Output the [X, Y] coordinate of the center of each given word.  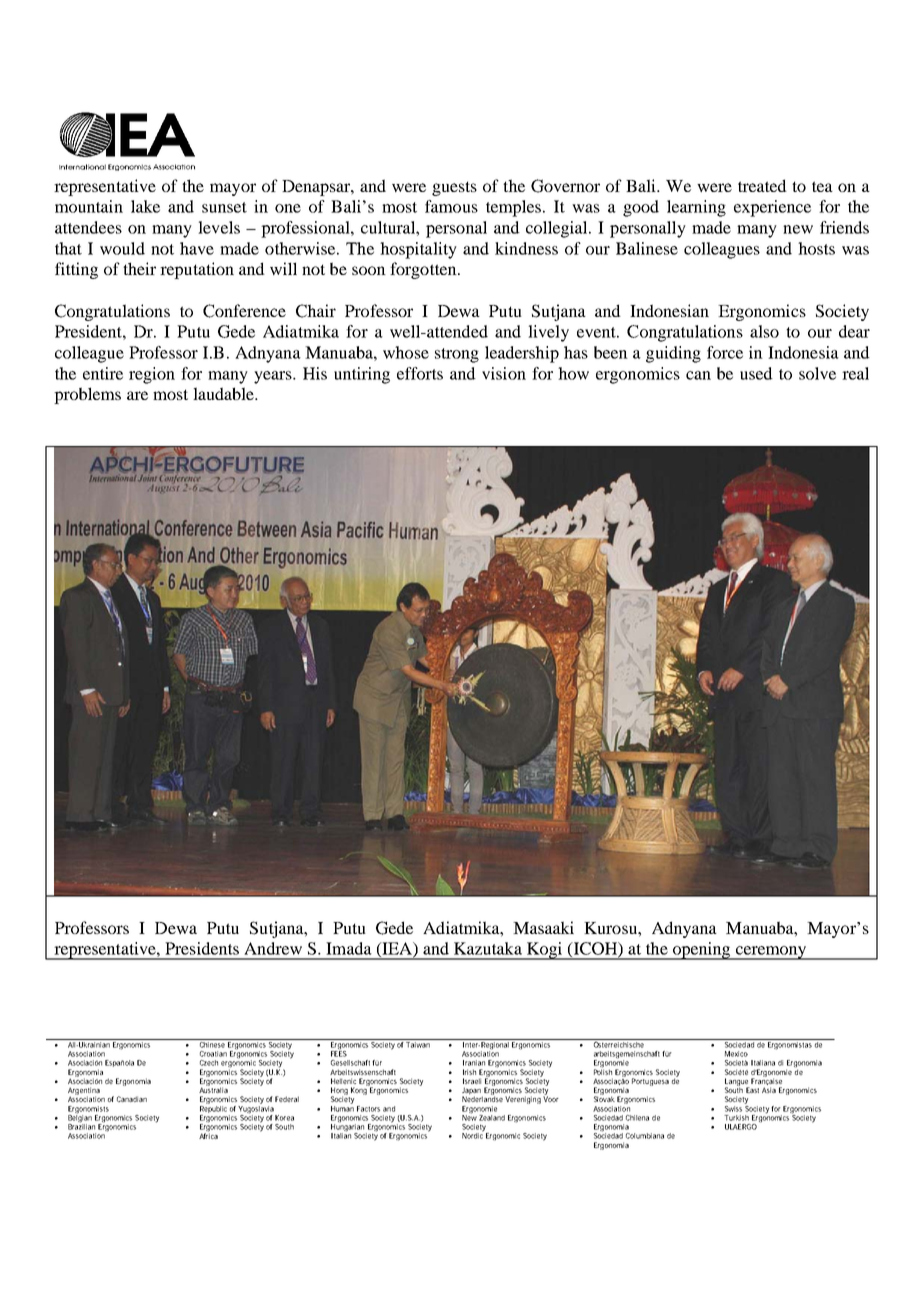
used [756, 373]
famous [451, 206]
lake [145, 206]
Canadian [132, 1099]
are [137, 395]
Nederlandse [482, 1098]
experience [772, 208]
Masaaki [543, 927]
